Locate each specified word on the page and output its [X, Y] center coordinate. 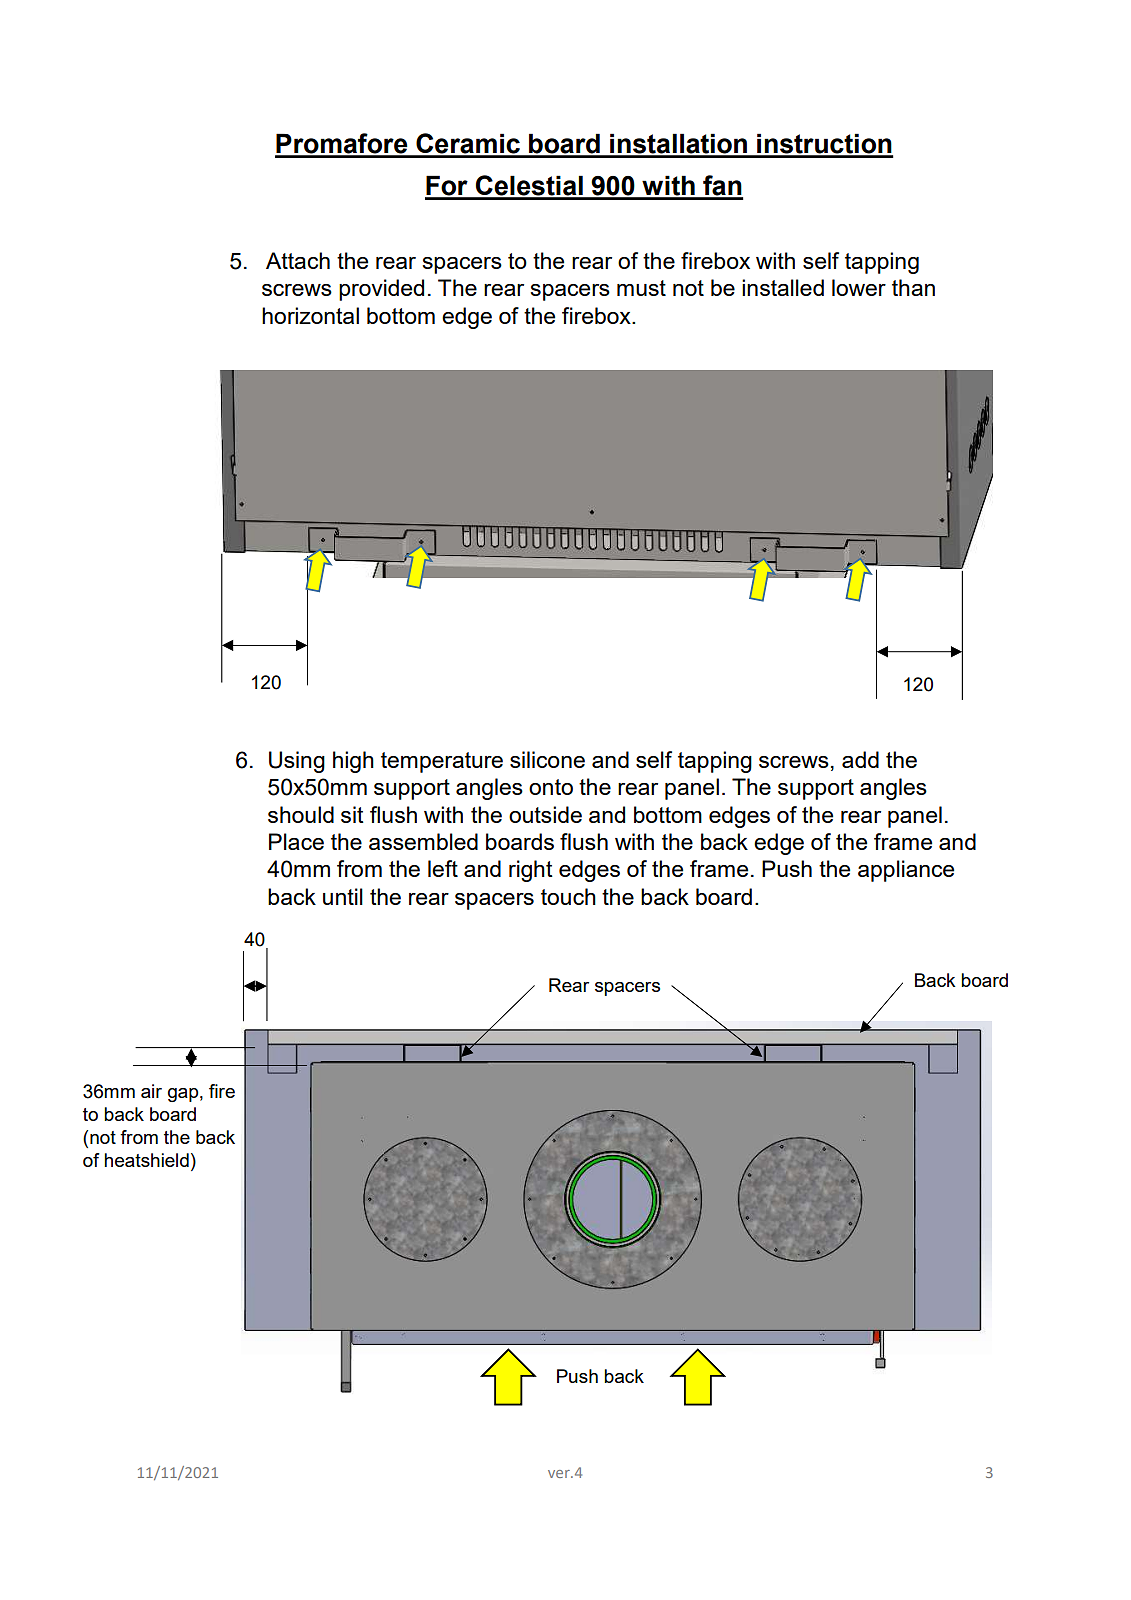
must [641, 288]
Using [297, 762]
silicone [547, 759]
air [151, 1091]
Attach [298, 260]
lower [859, 287]
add [860, 759]
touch [568, 896]
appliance [906, 871]
